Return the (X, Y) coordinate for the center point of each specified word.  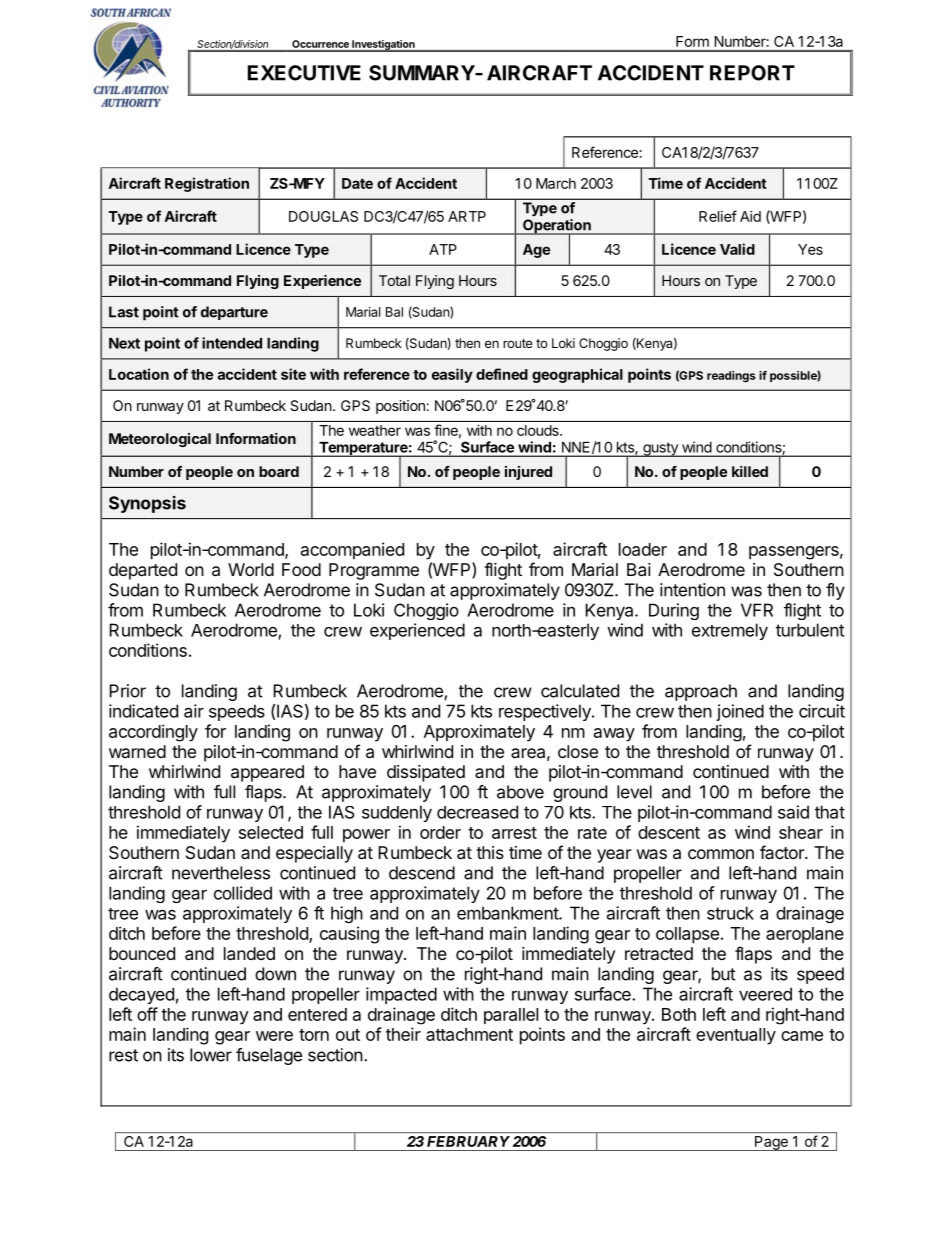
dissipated (426, 773)
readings (731, 377)
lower (211, 1055)
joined (740, 712)
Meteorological (160, 440)
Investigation (383, 46)
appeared (267, 773)
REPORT (752, 73)
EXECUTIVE (304, 73)
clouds (539, 430)
